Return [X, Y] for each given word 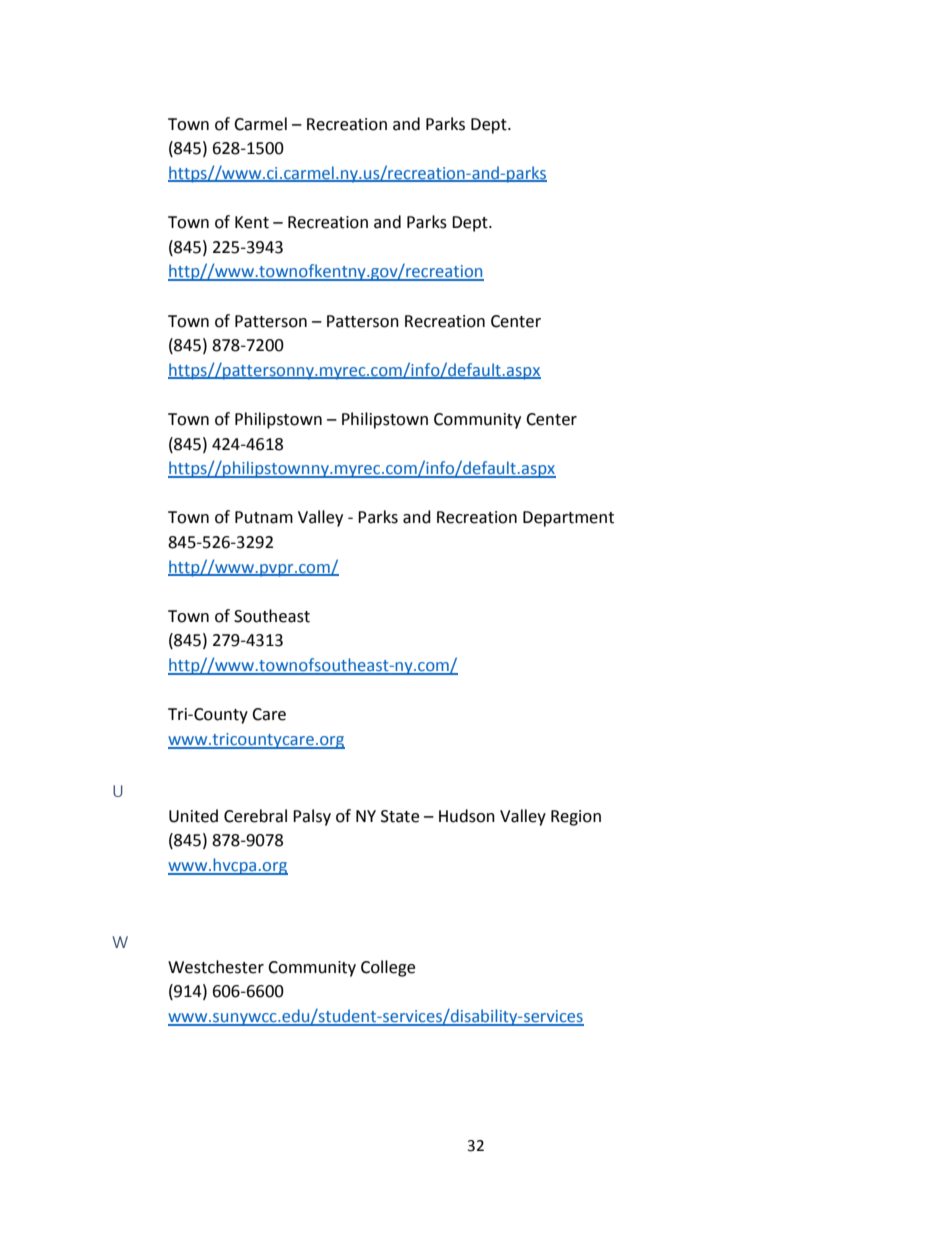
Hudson [467, 816]
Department [568, 519]
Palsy [312, 817]
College [388, 968]
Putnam [264, 517]
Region [576, 818]
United [193, 816]
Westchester [216, 967]
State [400, 816]
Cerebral [255, 816]
